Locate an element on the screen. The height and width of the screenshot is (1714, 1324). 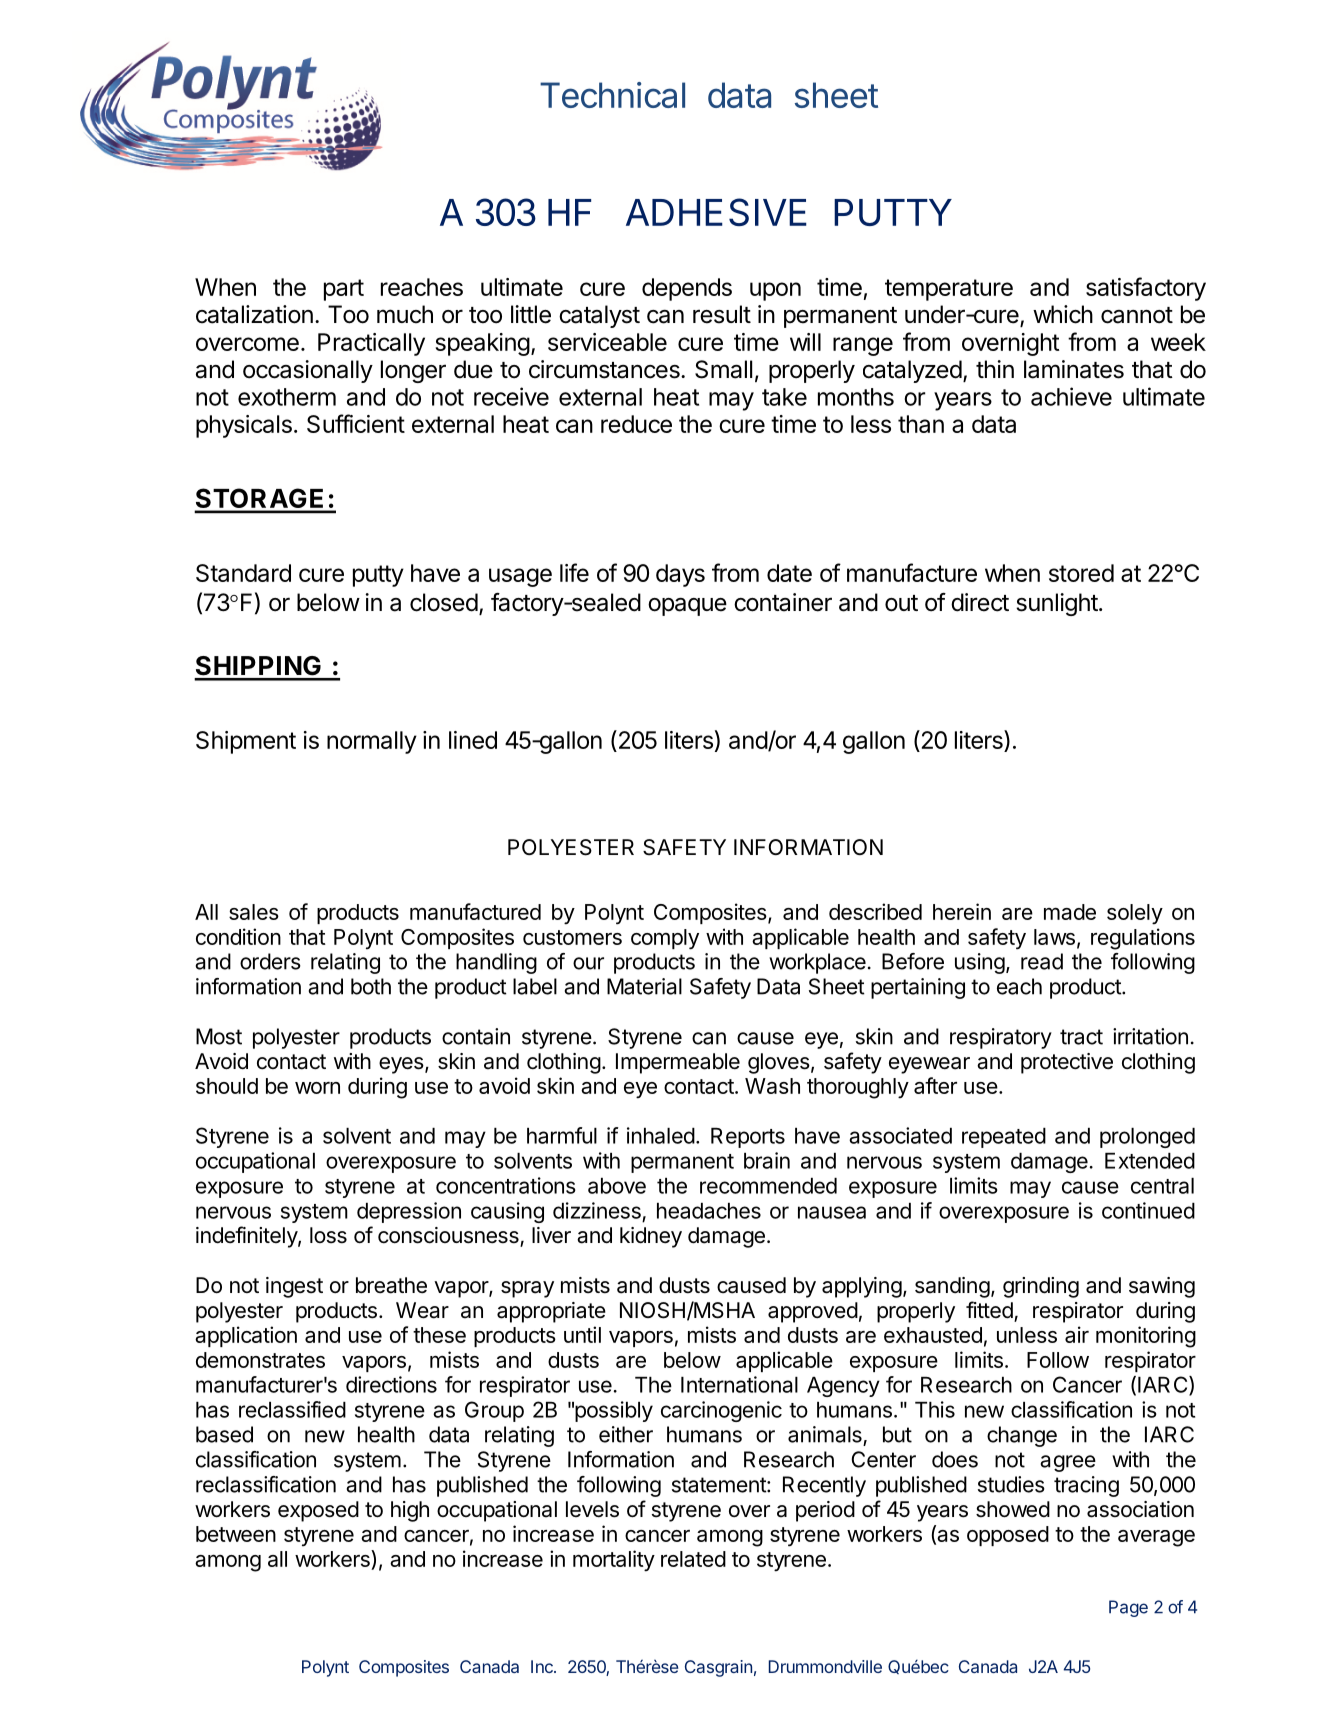
comply is located at coordinates (665, 939).
